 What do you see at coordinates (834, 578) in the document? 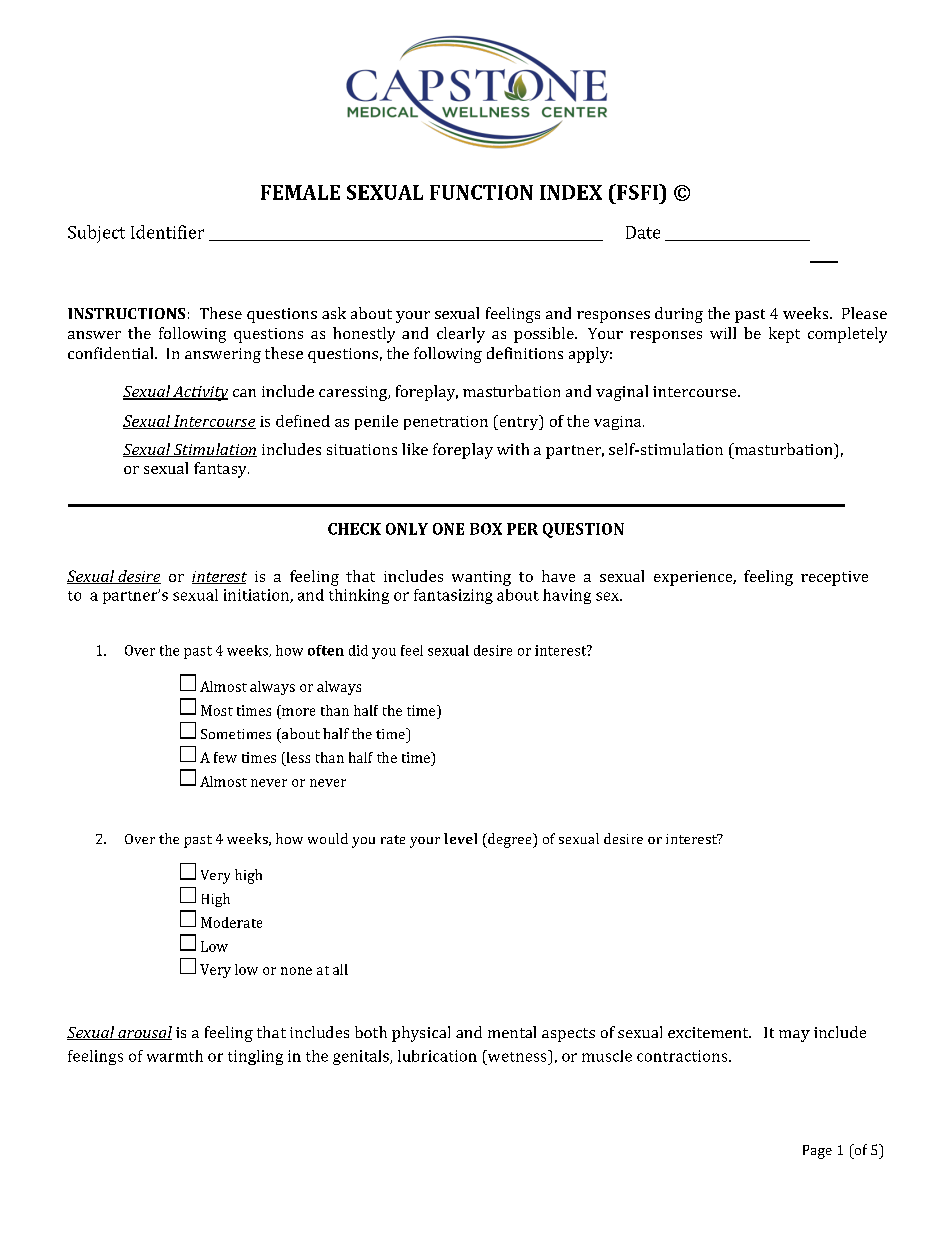
I see `receptive` at bounding box center [834, 578].
